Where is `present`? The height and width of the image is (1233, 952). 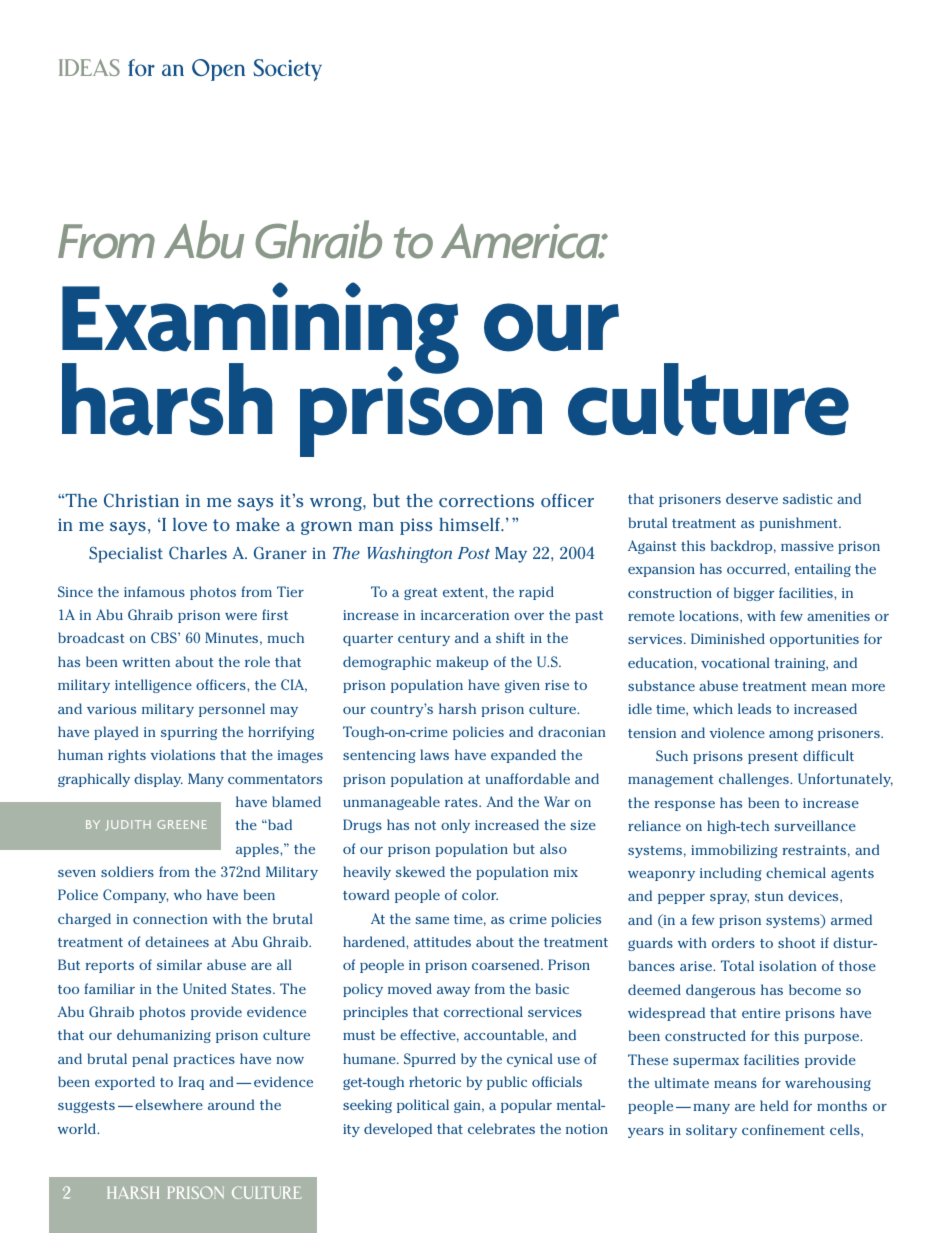 present is located at coordinates (773, 758).
